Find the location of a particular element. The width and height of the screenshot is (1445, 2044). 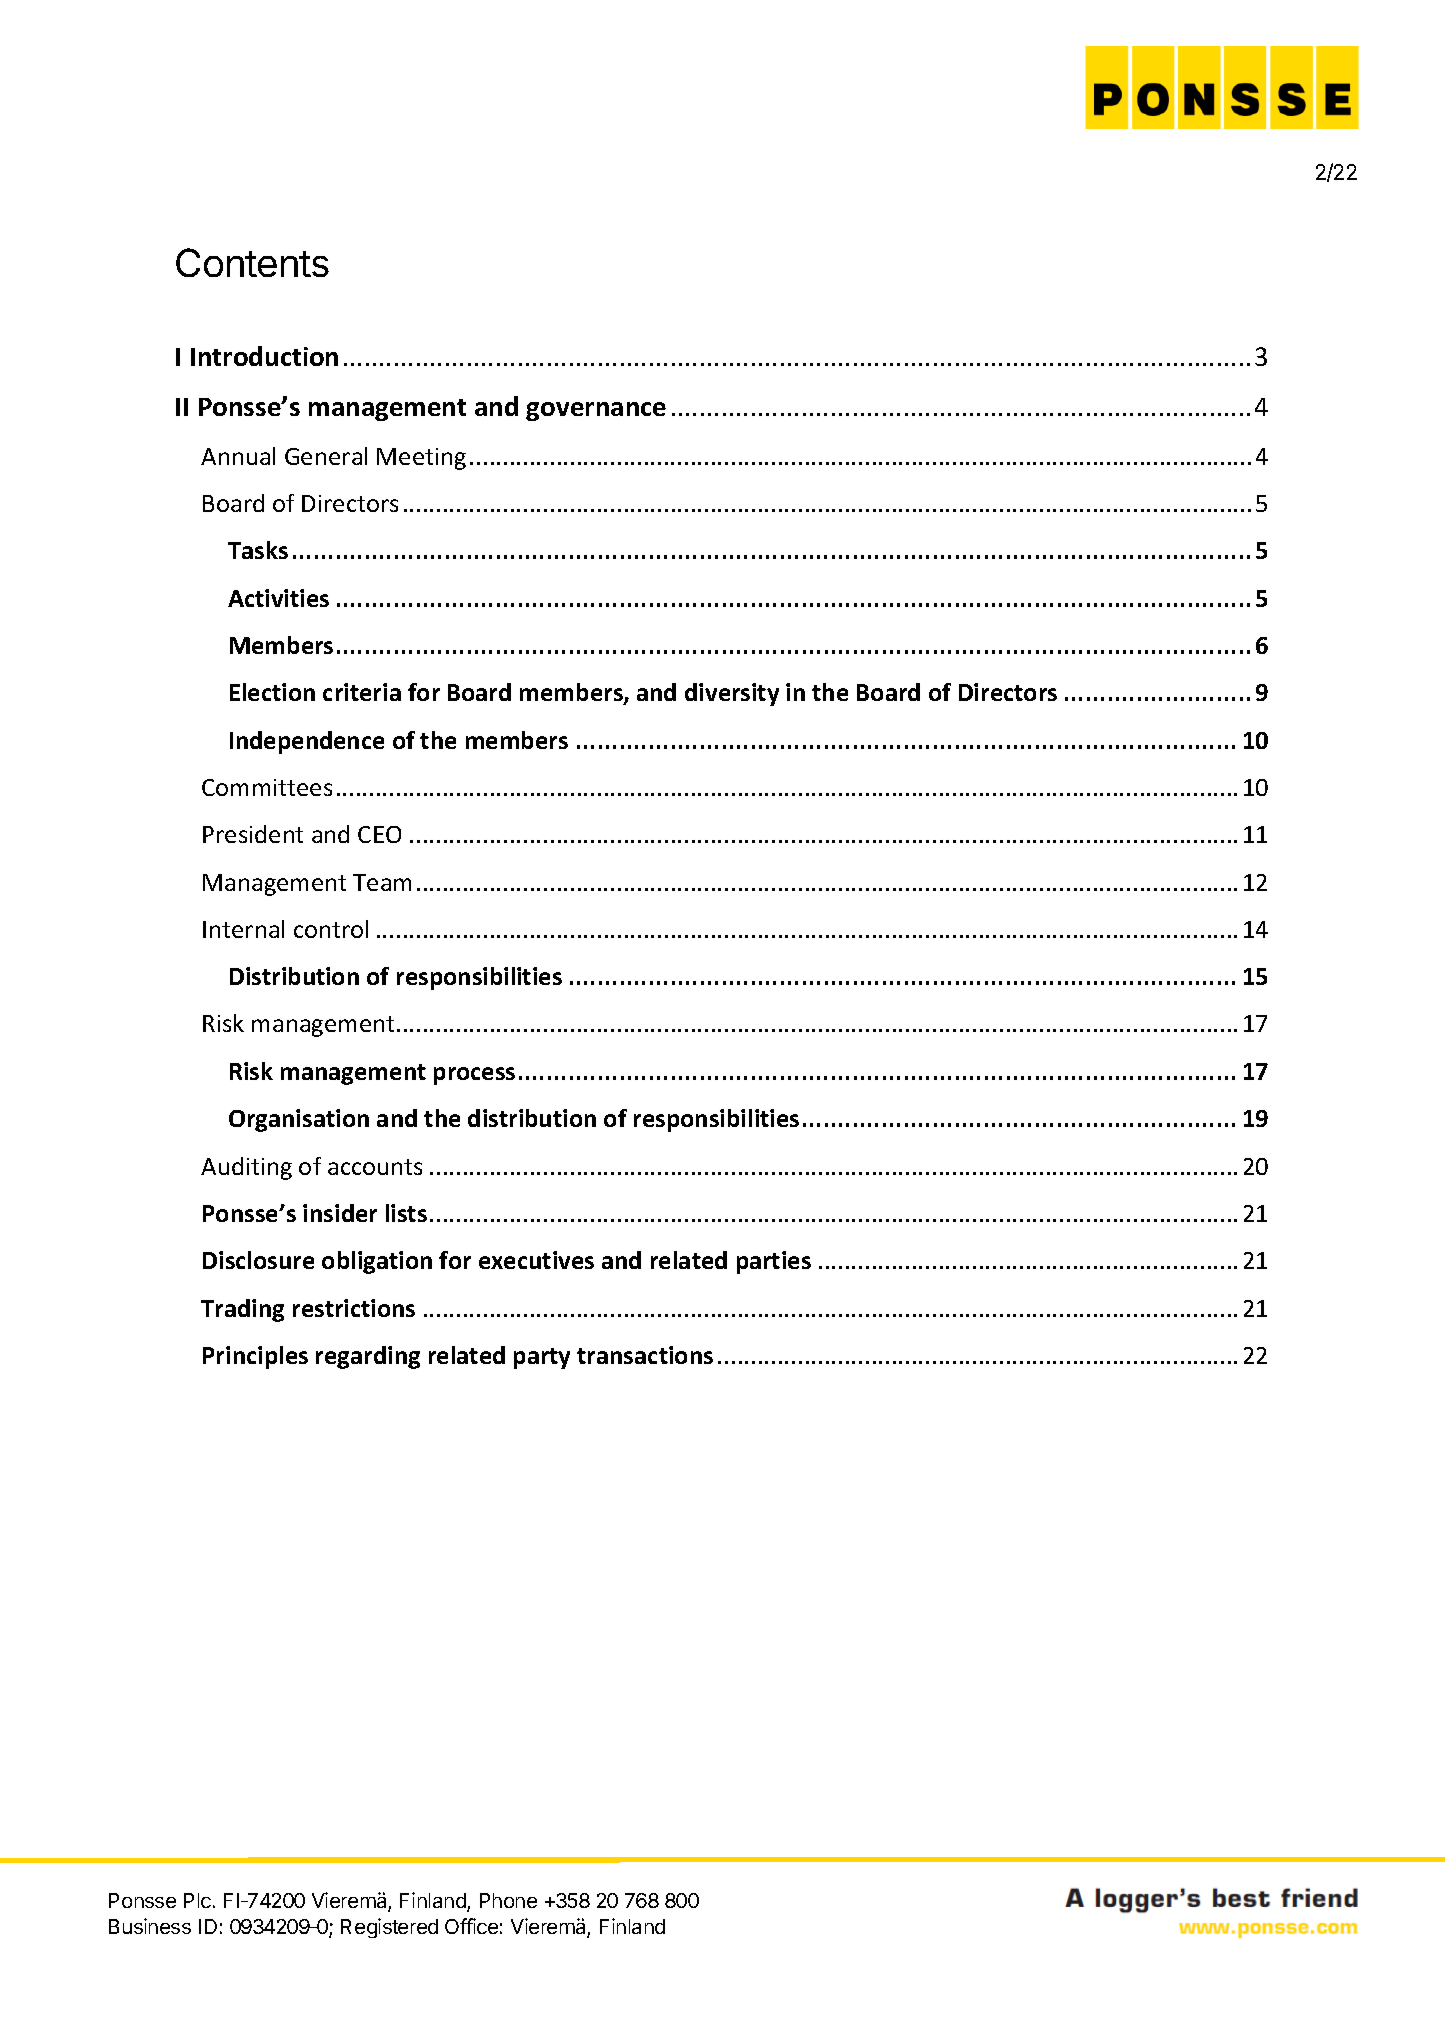

Plc is located at coordinates (197, 1900).
